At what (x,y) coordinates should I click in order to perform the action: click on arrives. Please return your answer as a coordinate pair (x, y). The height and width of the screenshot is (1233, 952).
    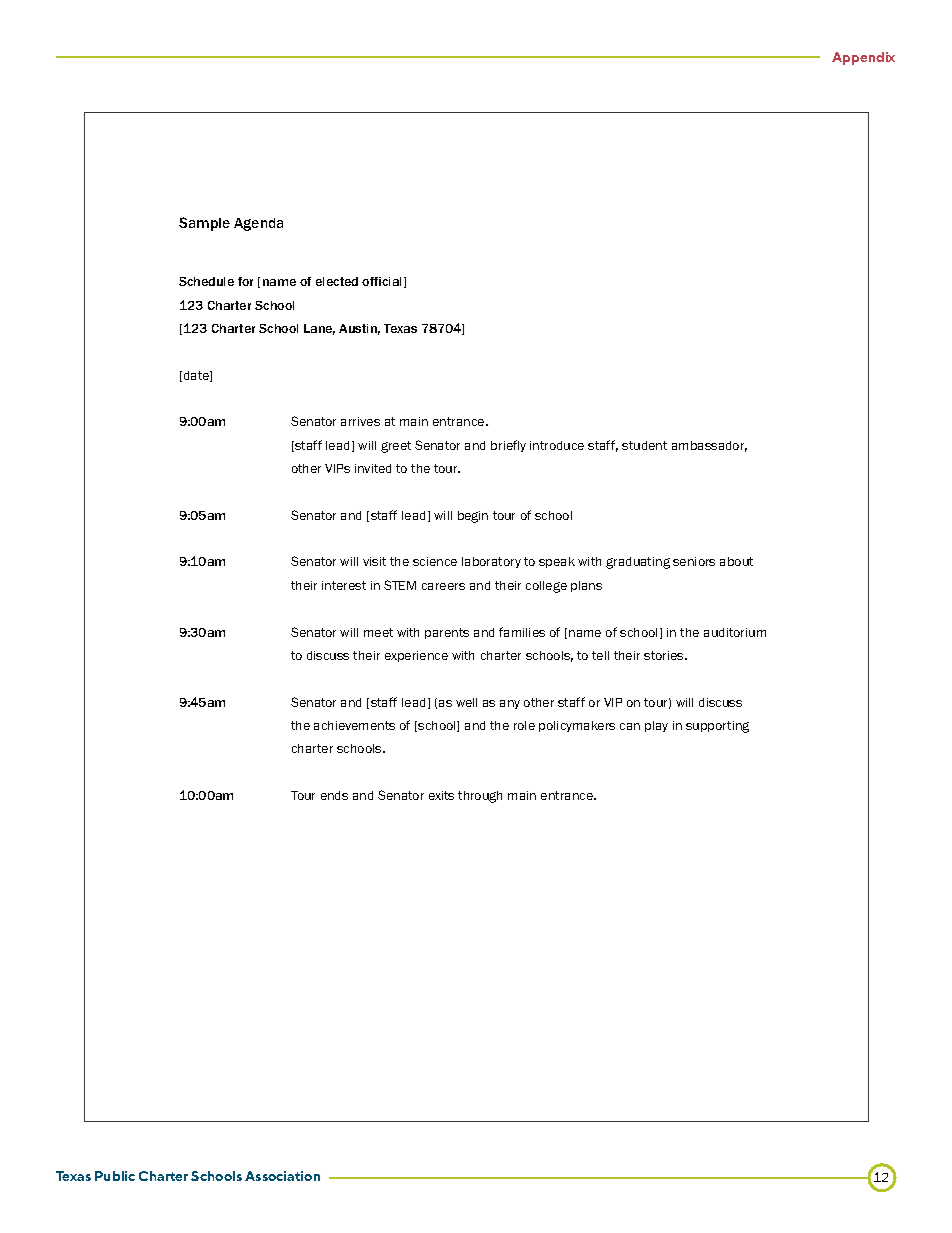
    Looking at the image, I should click on (360, 421).
